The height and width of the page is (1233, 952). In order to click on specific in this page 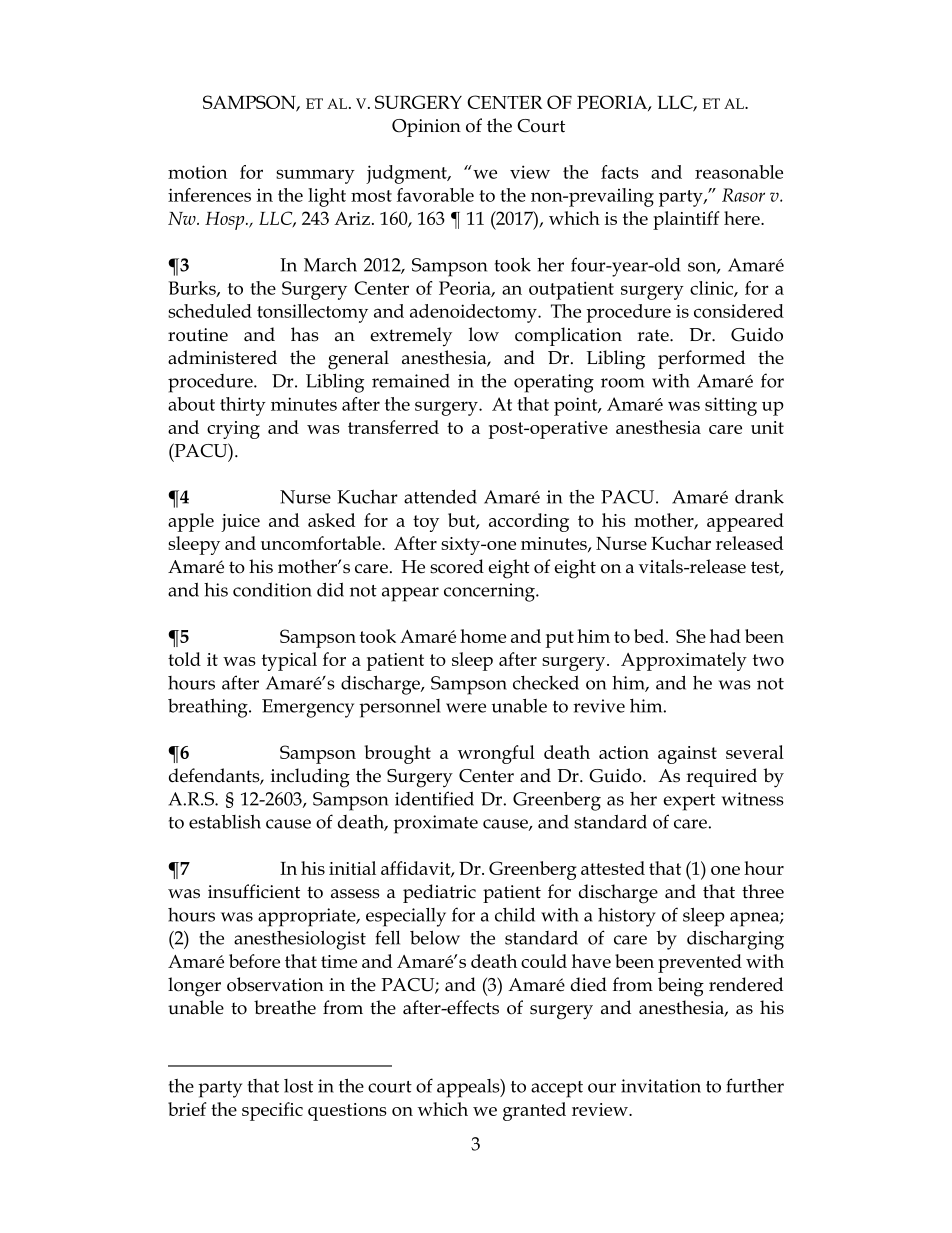, I will do `click(272, 1111)`.
